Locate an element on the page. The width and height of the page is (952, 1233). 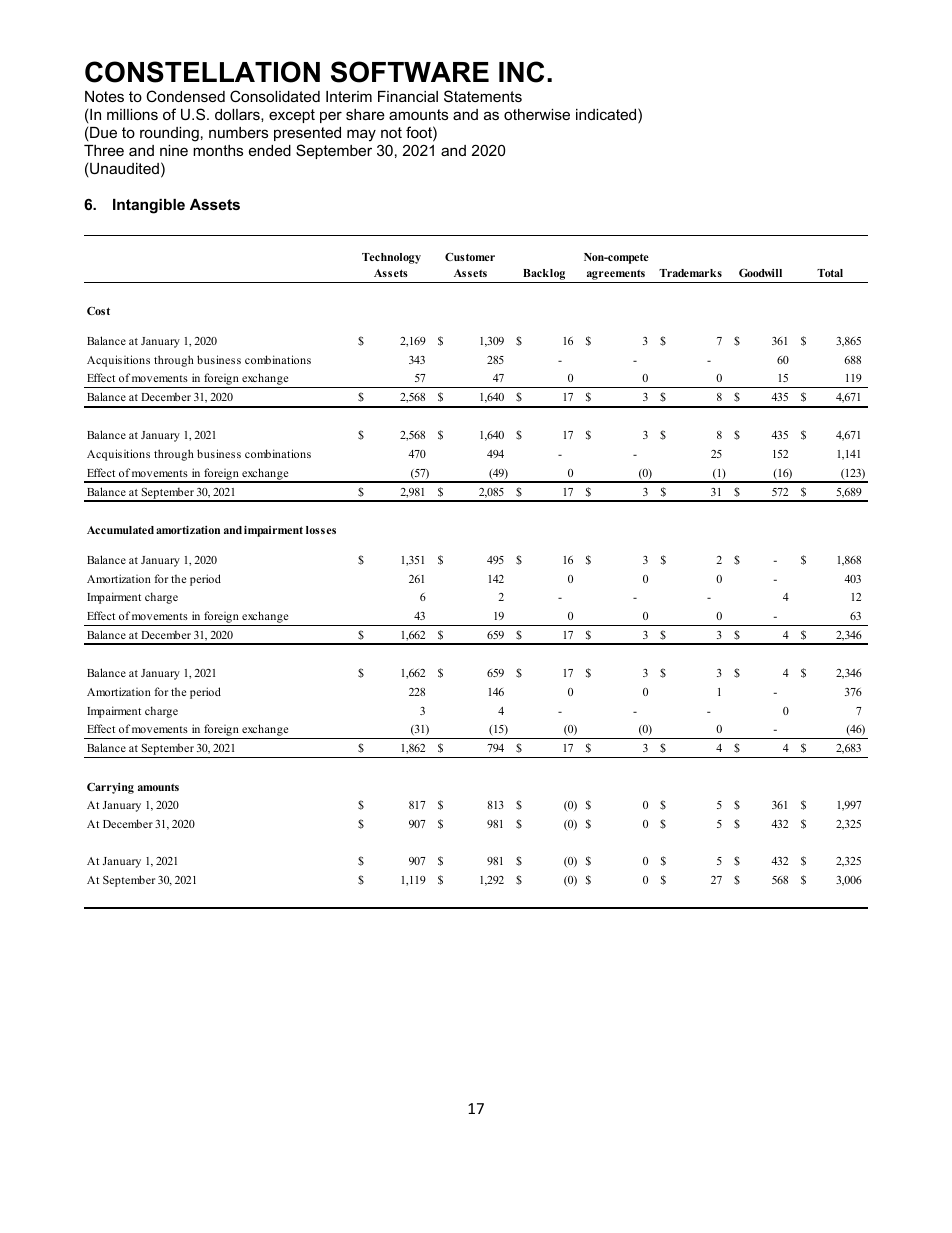
Trademarks is located at coordinates (690, 273).
